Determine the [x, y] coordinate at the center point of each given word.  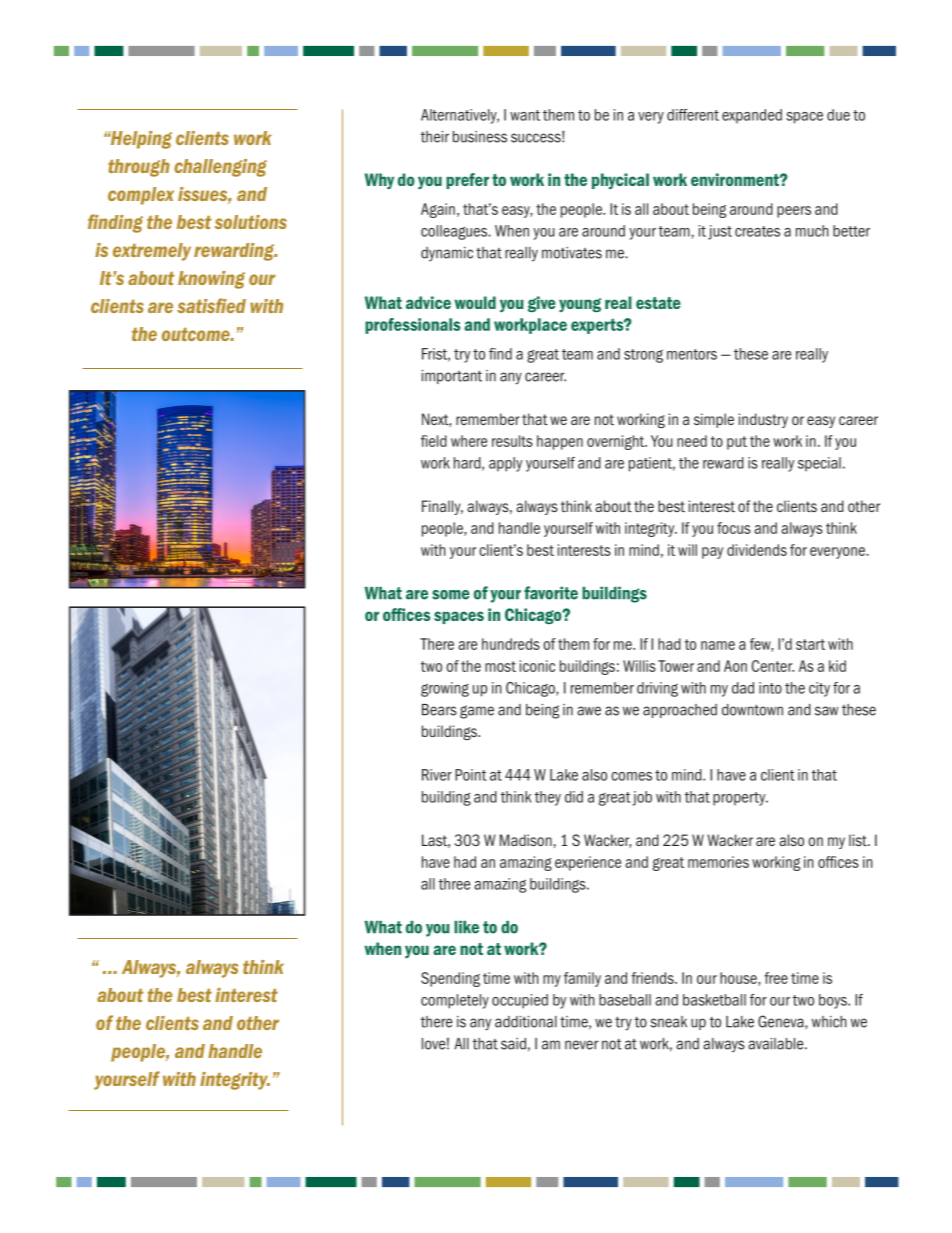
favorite [551, 593]
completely [455, 1001]
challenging [220, 168]
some [451, 595]
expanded [752, 116]
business [480, 137]
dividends [757, 550]
